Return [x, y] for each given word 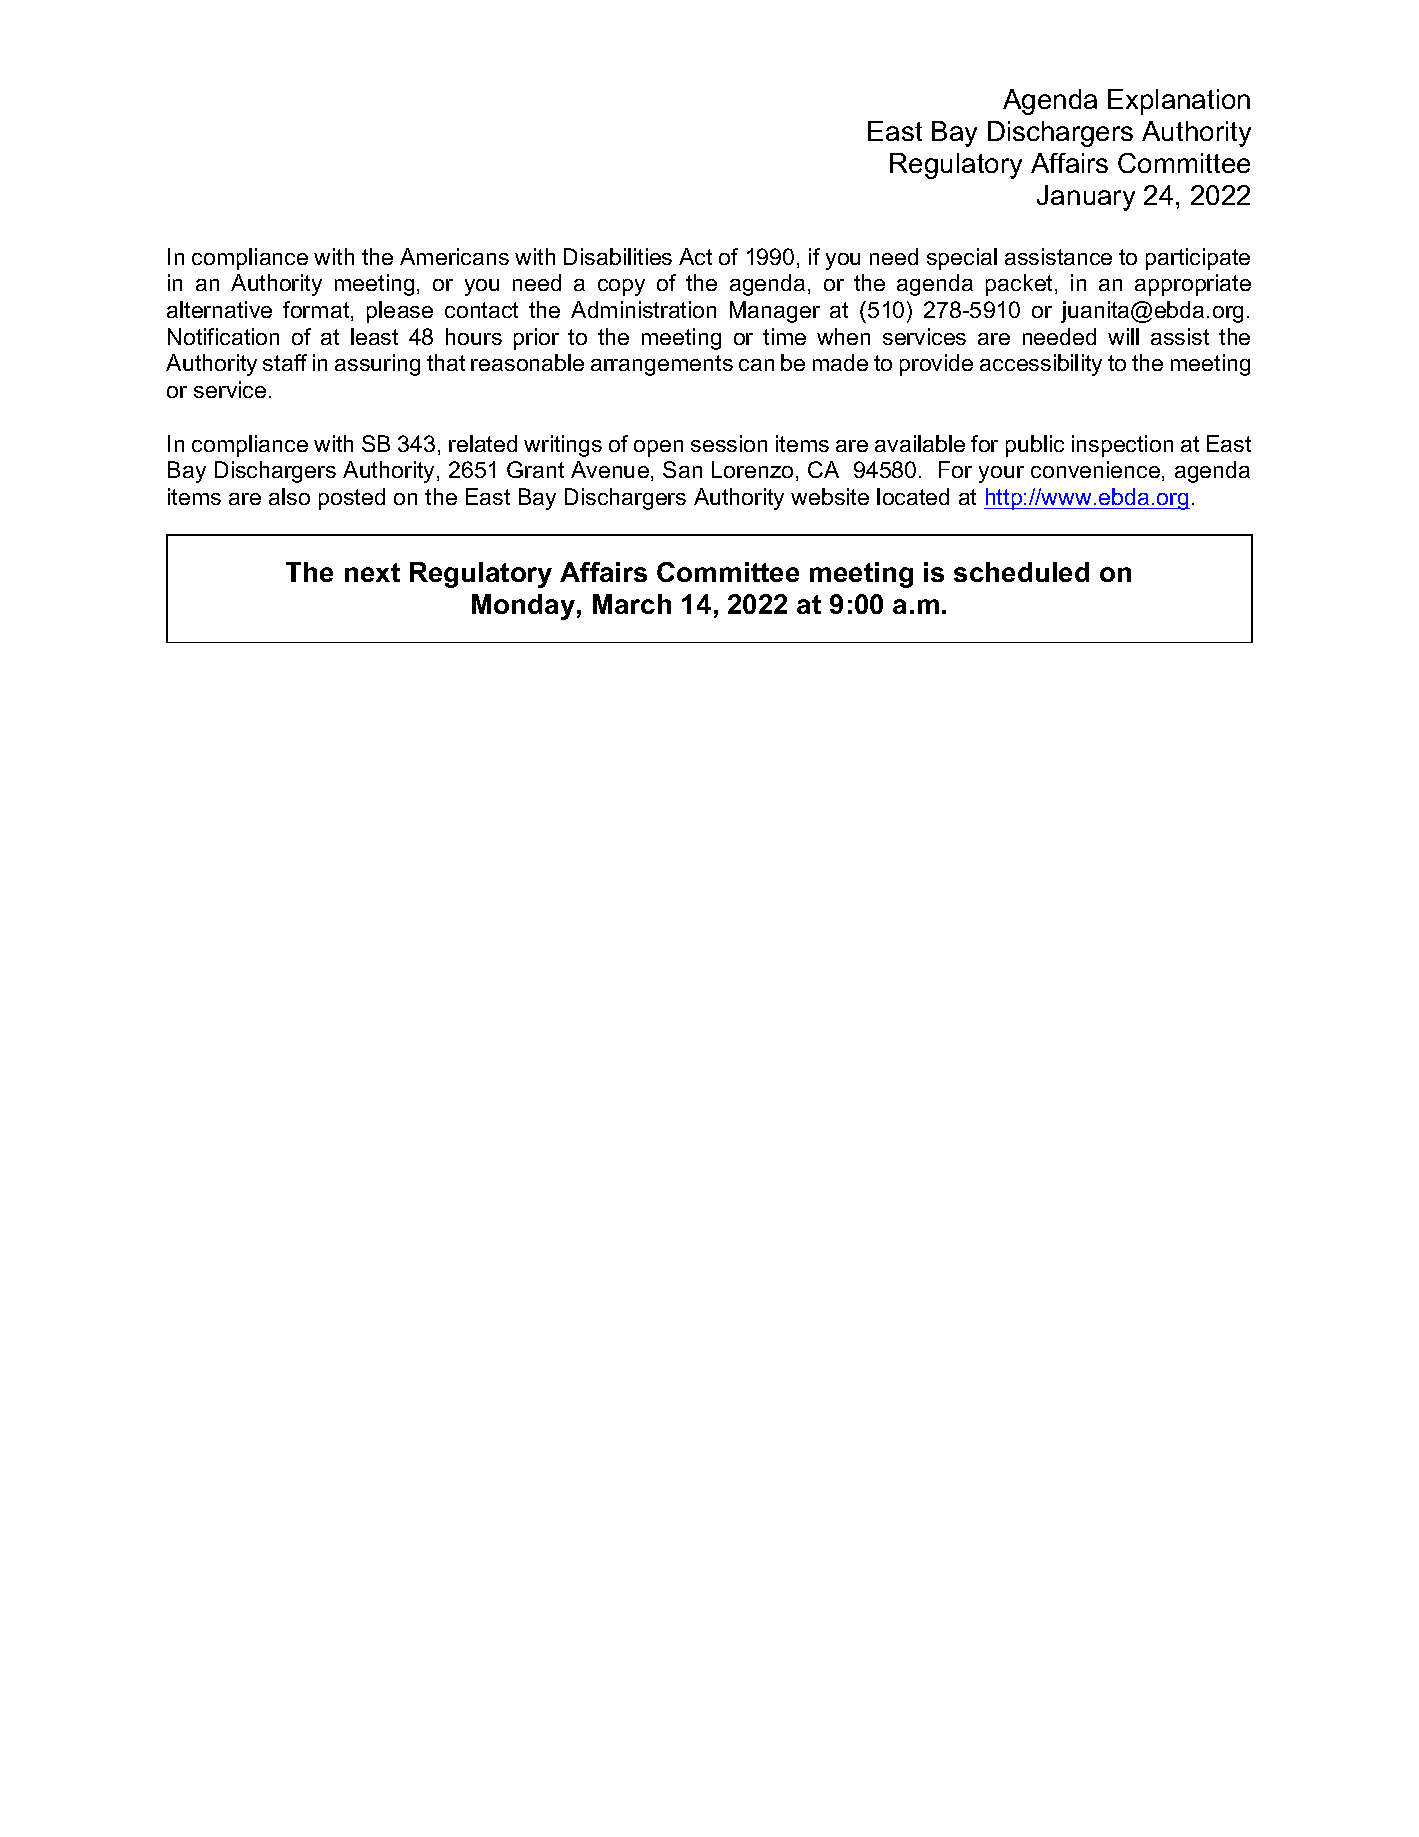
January [1086, 198]
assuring [377, 365]
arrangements [662, 365]
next [372, 572]
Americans [454, 256]
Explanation [1179, 102]
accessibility [1041, 365]
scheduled [1021, 572]
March [632, 604]
